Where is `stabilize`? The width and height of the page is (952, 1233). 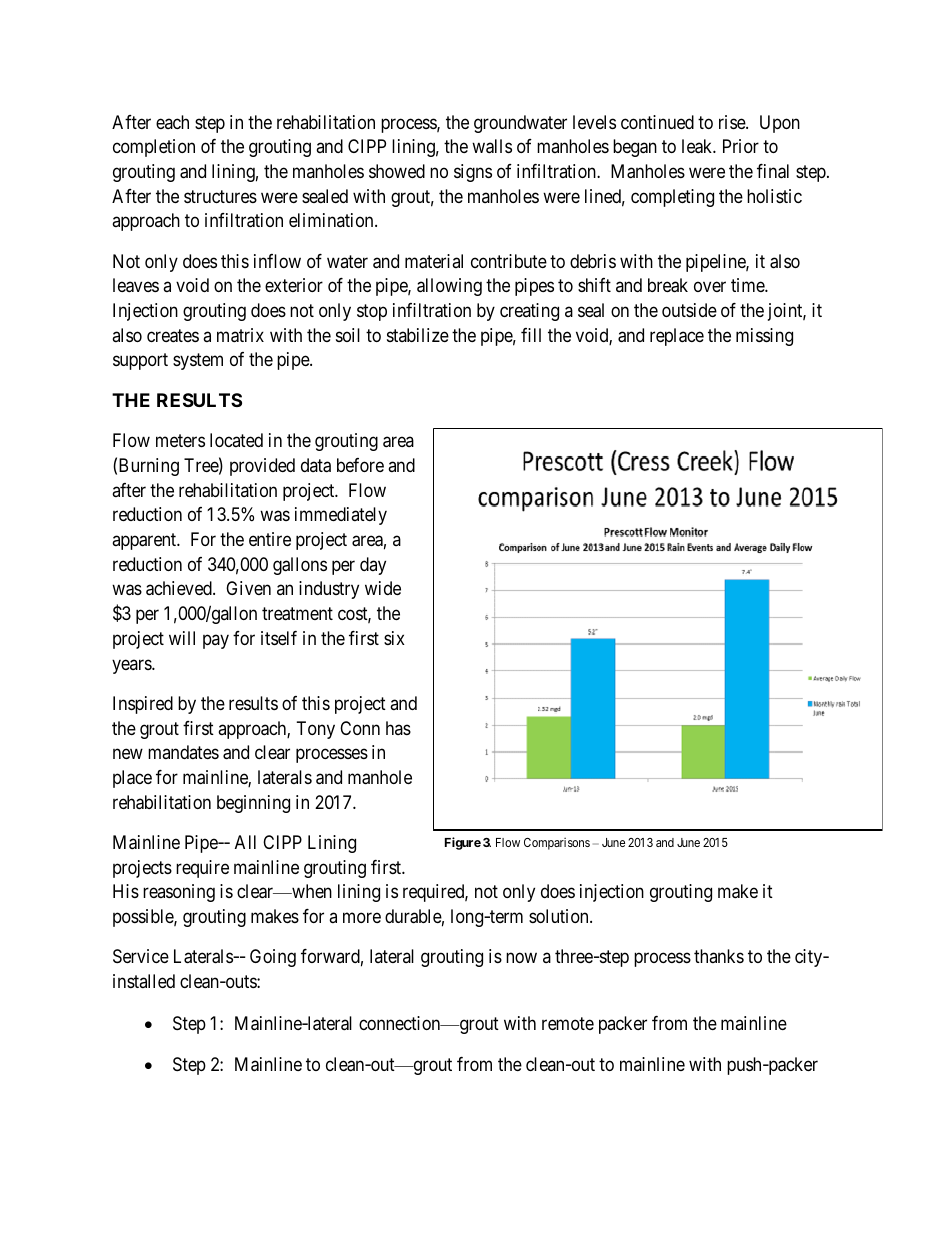
stabilize is located at coordinates (418, 335).
